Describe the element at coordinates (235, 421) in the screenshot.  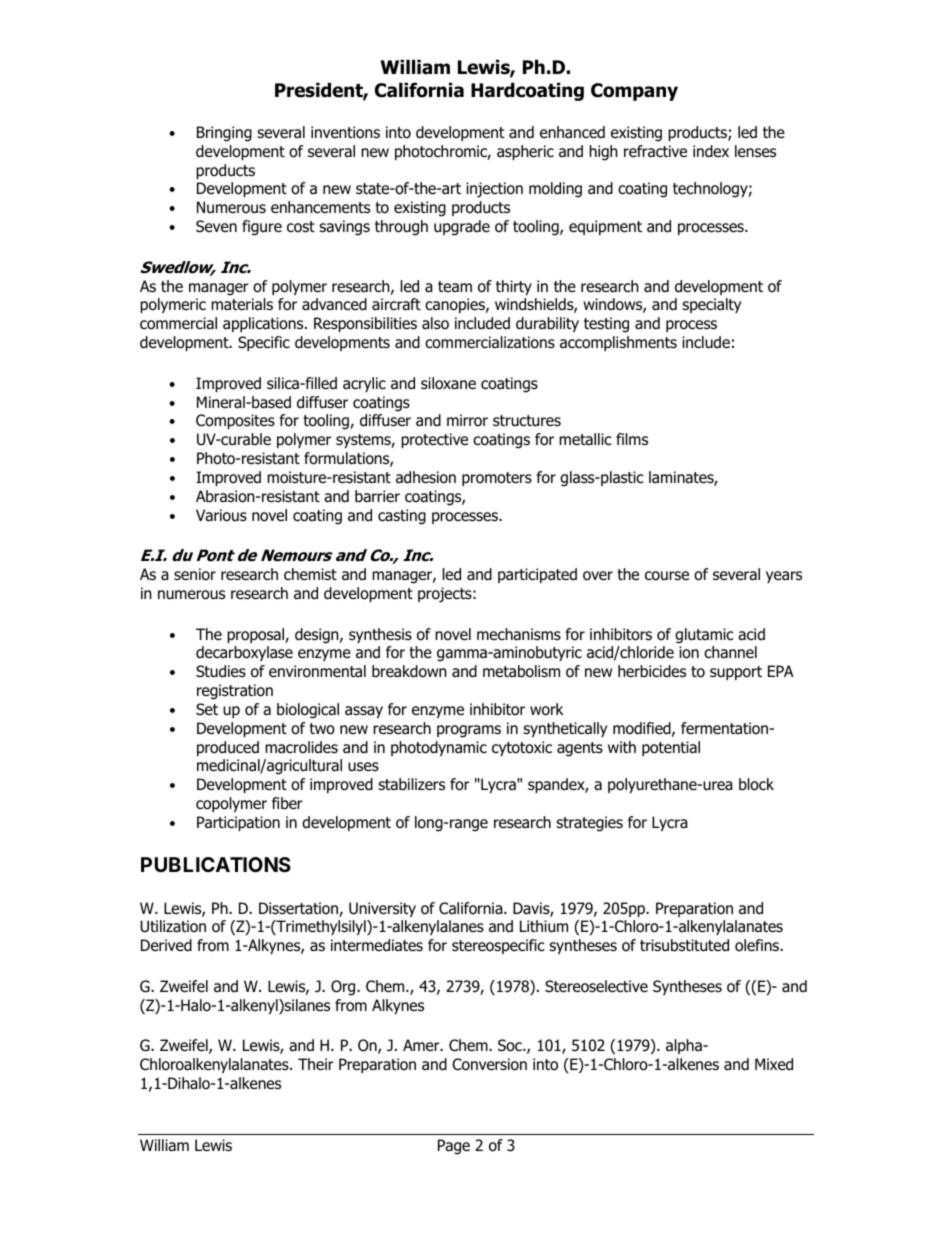
I see `Composites` at that location.
